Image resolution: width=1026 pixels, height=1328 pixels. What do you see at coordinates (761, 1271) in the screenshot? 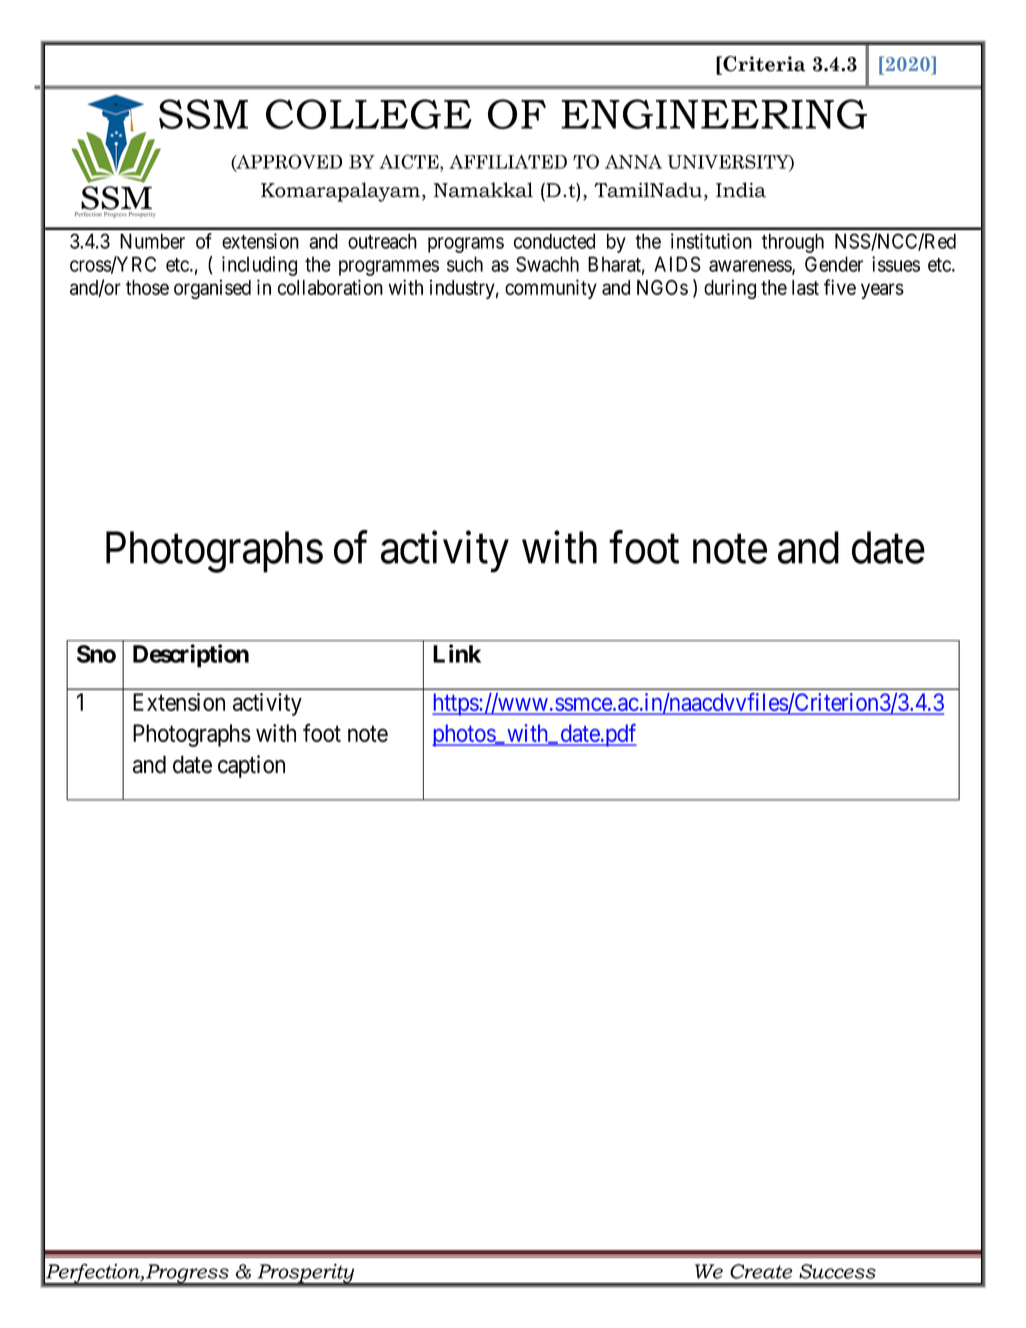
I see `Create` at bounding box center [761, 1271].
